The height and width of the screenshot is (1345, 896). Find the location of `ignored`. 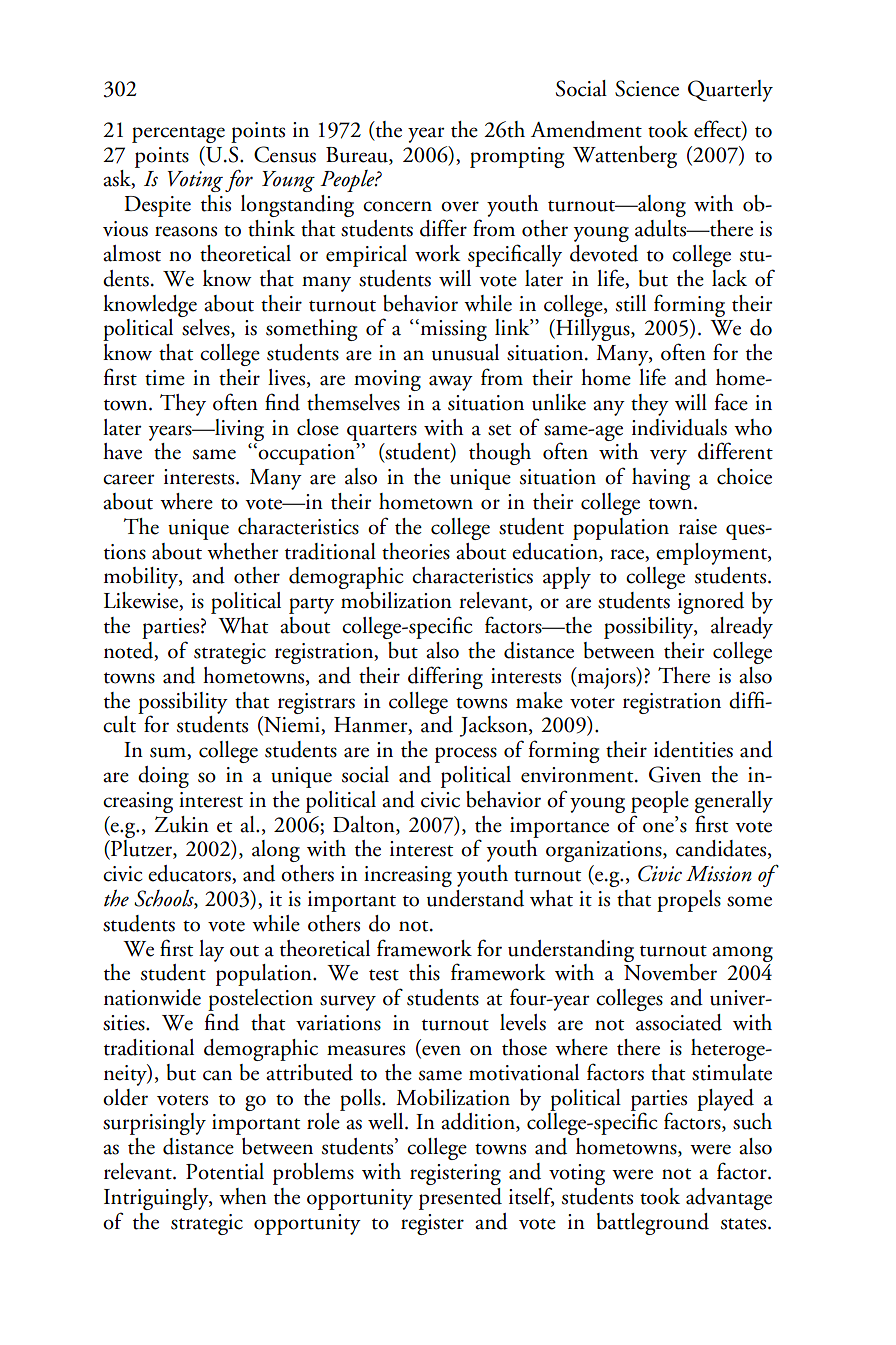

ignored is located at coordinates (711, 603).
